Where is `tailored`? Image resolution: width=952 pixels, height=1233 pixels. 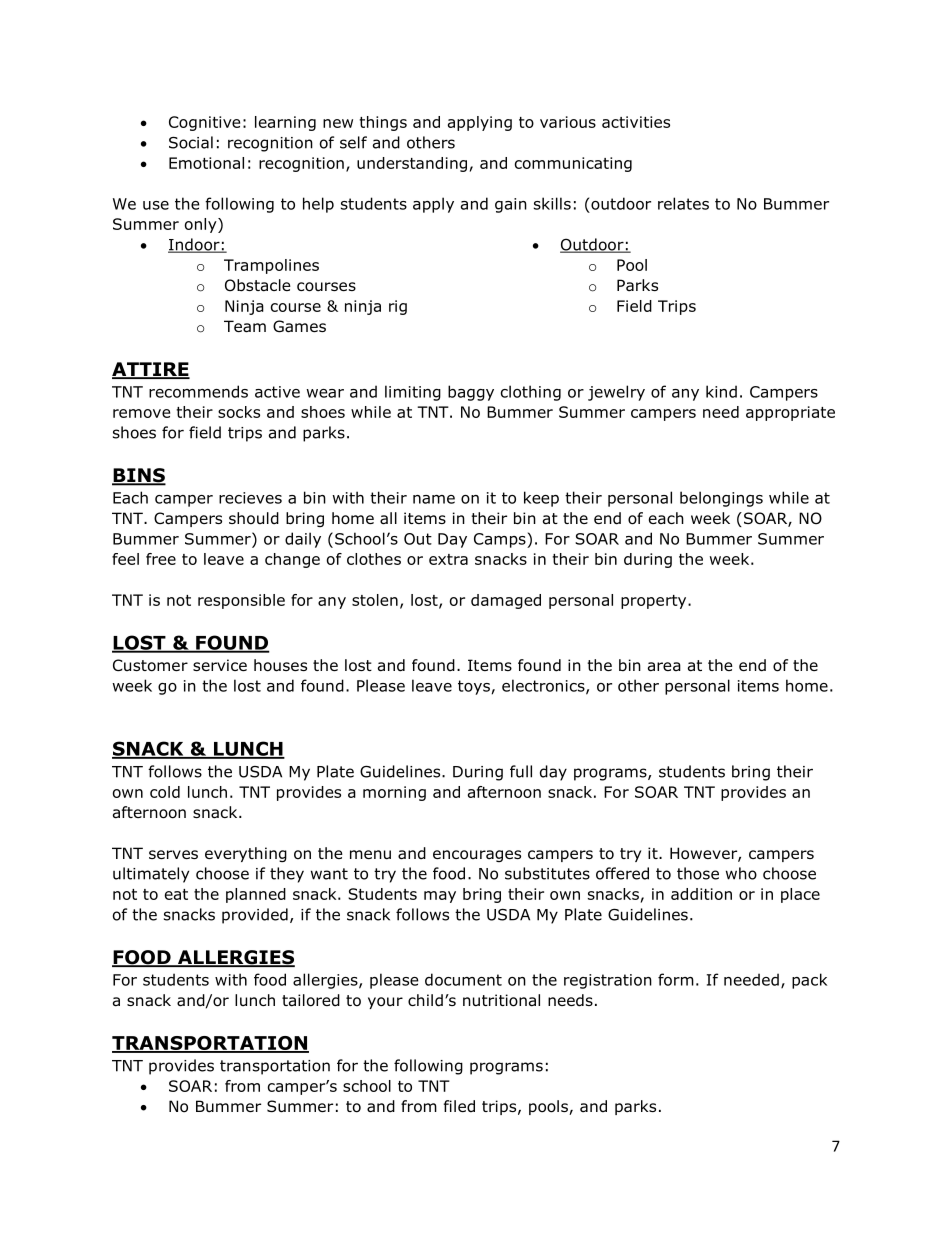 tailored is located at coordinates (311, 1000).
